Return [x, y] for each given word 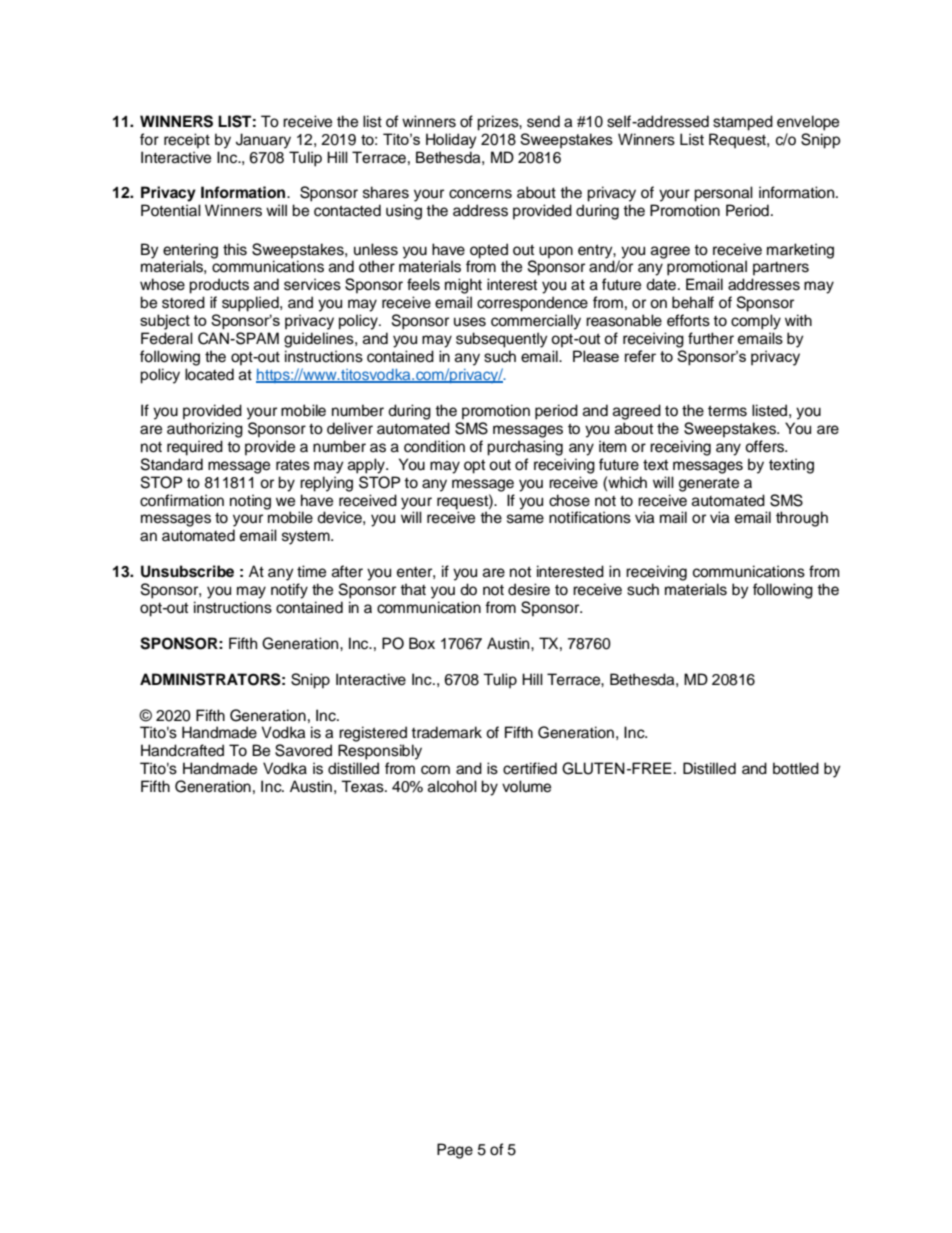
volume [526, 786]
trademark [446, 732]
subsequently [502, 340]
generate [709, 485]
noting [250, 502]
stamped [743, 123]
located [209, 374]
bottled [796, 768]
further [711, 338]
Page [455, 1151]
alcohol [452, 786]
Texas [363, 786]
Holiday [451, 141]
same [525, 519]
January [263, 141]
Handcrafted [182, 750]
